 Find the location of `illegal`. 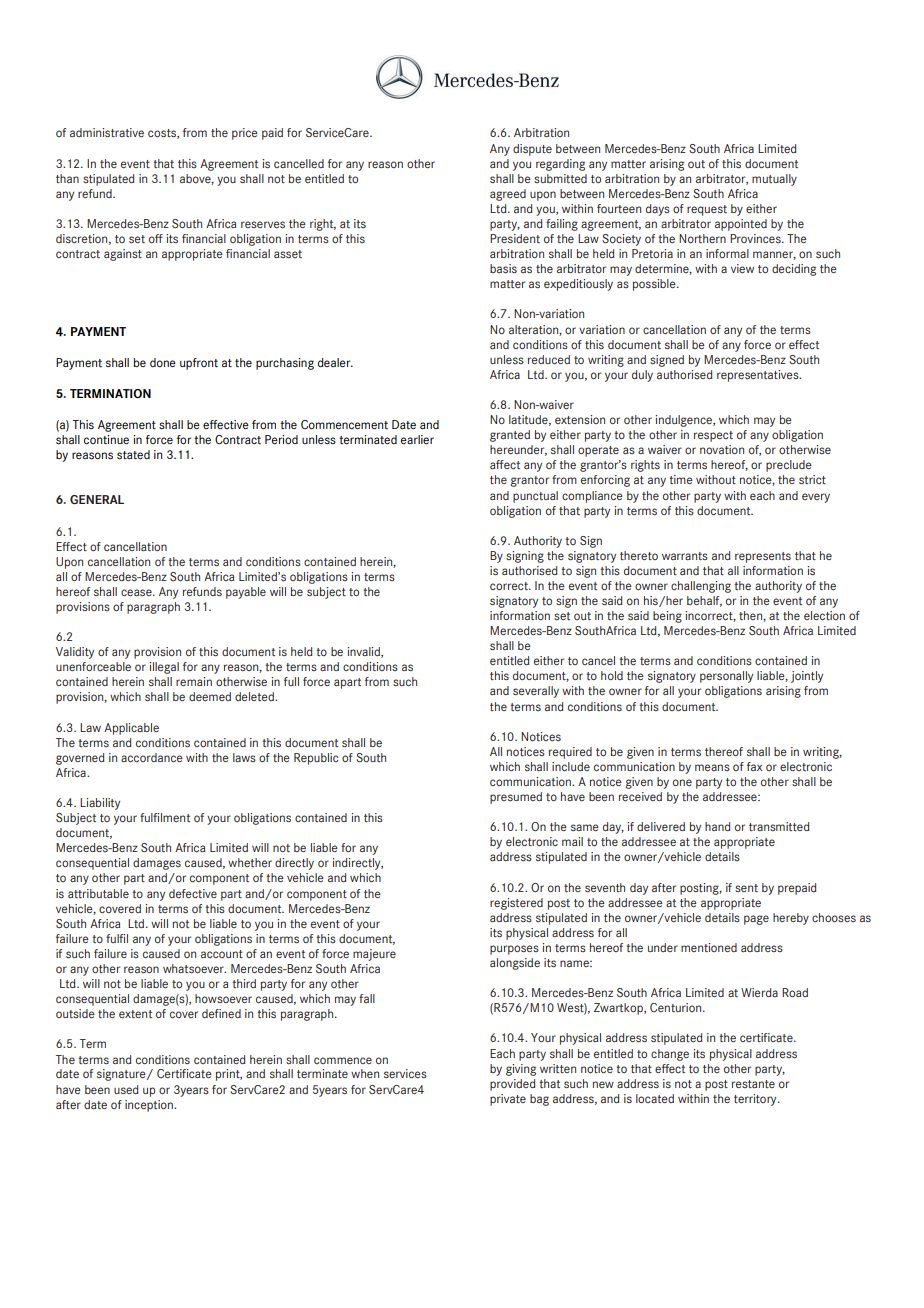

illegal is located at coordinates (164, 668).
